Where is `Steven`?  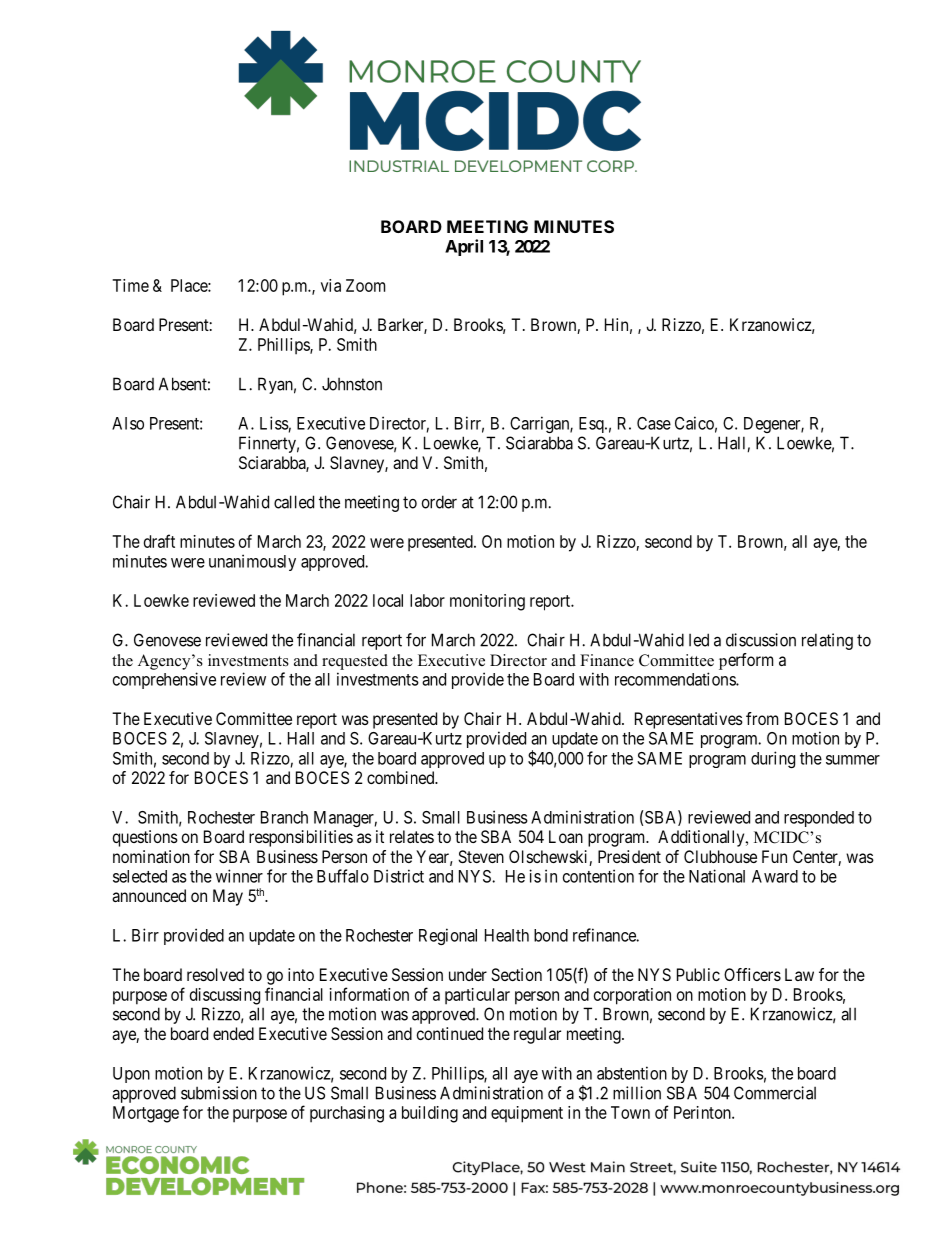
Steven is located at coordinates (481, 856).
